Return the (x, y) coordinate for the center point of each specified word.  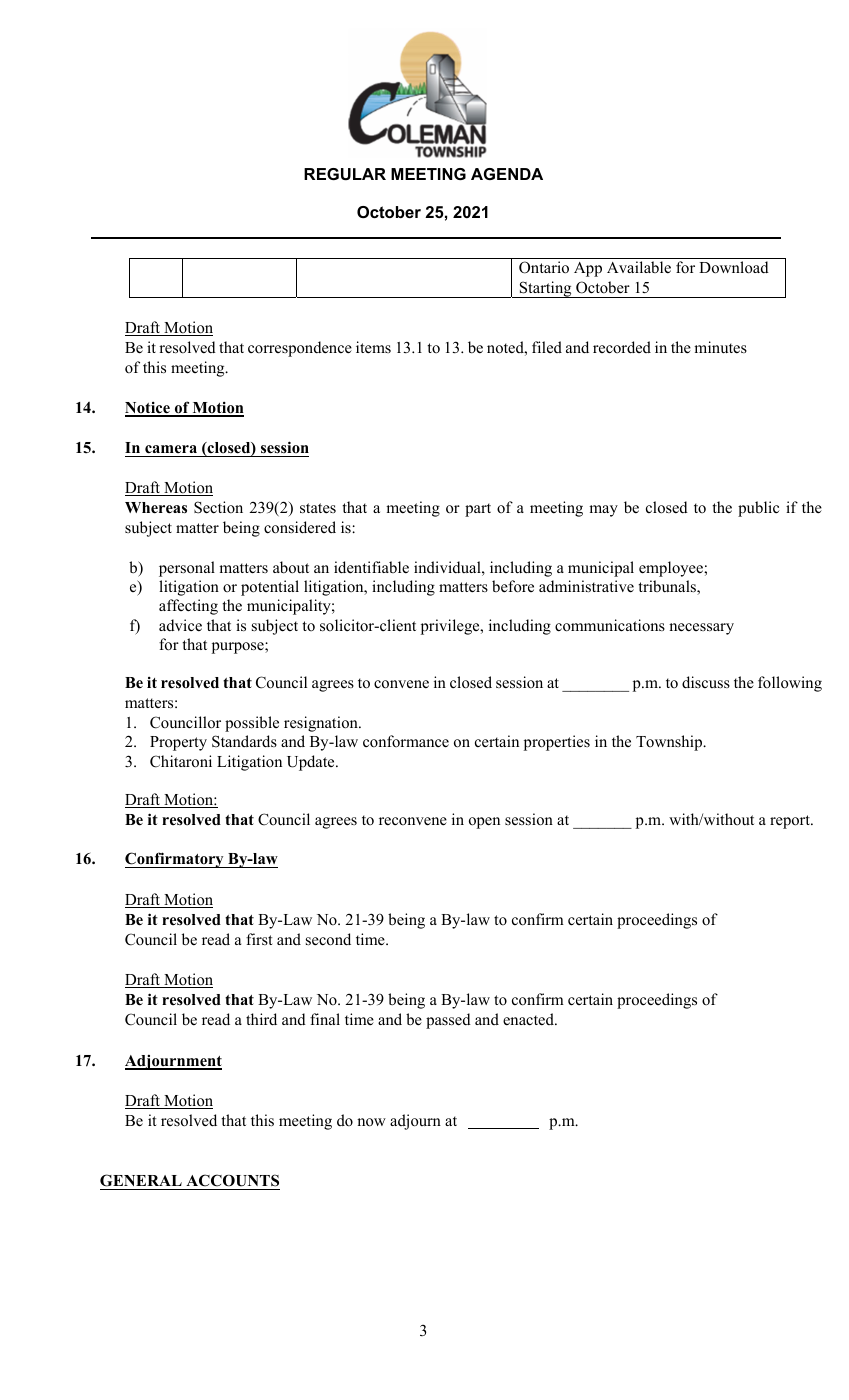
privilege (451, 627)
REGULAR (345, 174)
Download (734, 267)
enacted (529, 1019)
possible (252, 724)
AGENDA (507, 174)
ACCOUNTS (232, 1182)
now (371, 1122)
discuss (706, 682)
